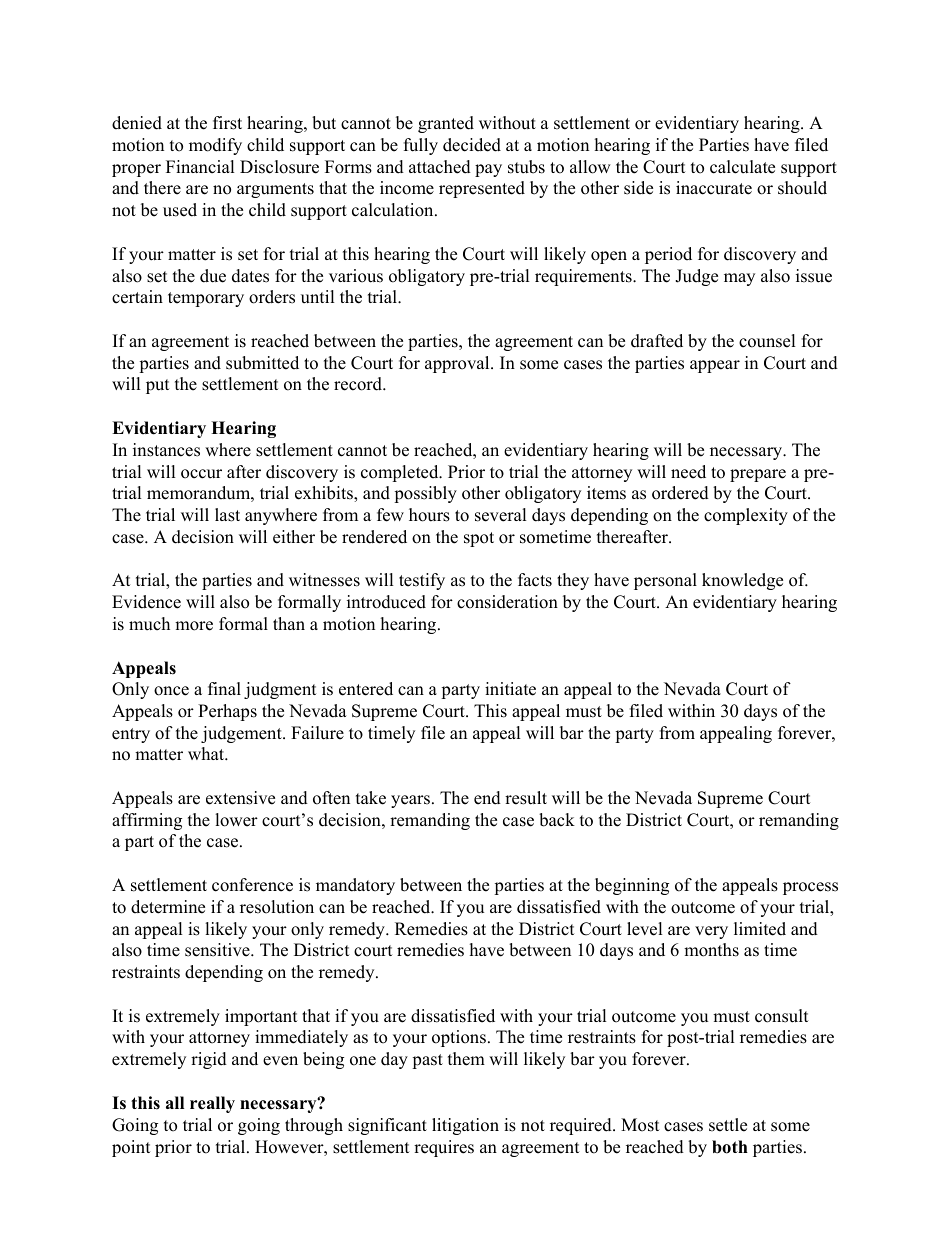 The width and height of the screenshot is (952, 1233). What do you see at coordinates (215, 146) in the screenshot?
I see `modify` at bounding box center [215, 146].
